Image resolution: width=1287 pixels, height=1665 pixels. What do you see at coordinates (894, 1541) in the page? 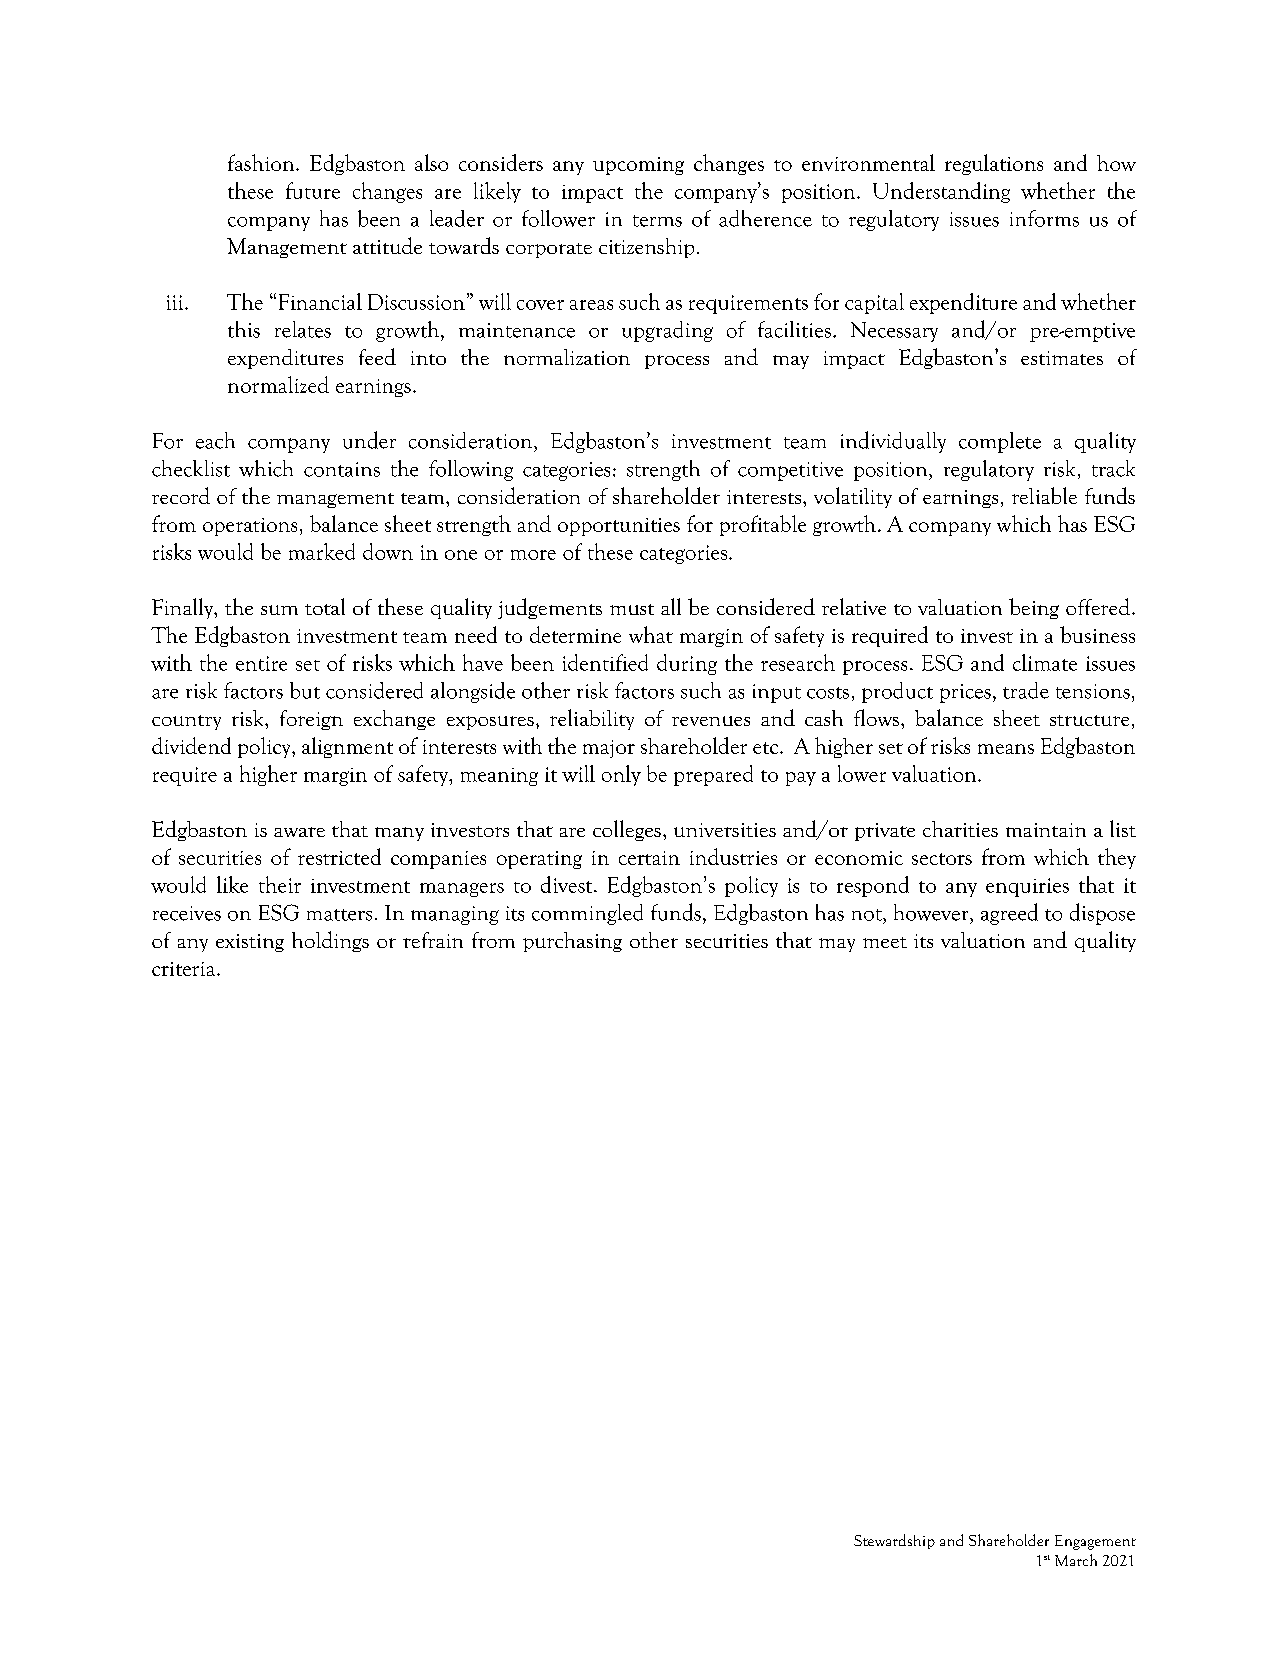
I see `Stewardship` at bounding box center [894, 1541].
